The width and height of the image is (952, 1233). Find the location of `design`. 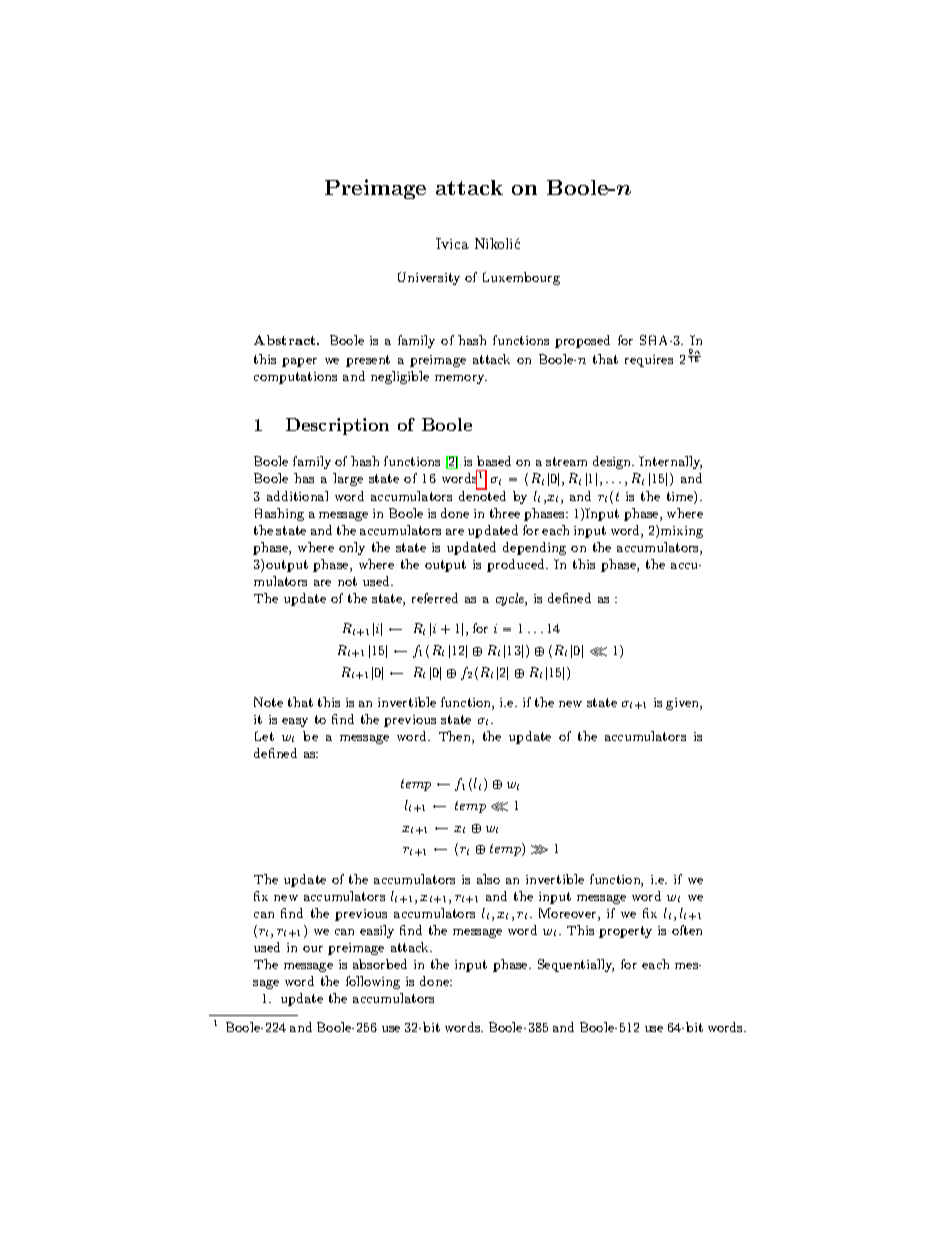

design is located at coordinates (613, 462).
